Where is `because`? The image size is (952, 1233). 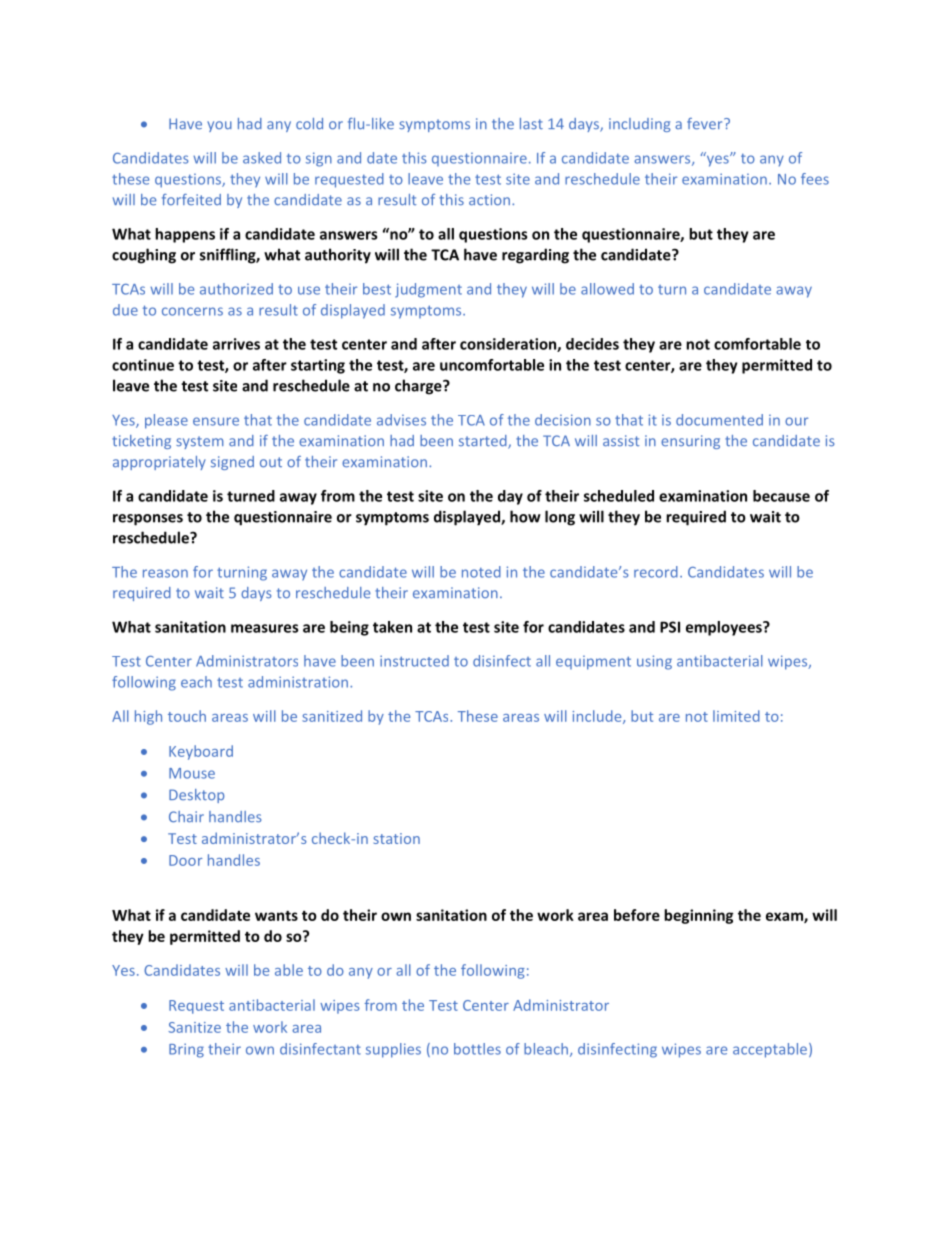 because is located at coordinates (781, 496).
